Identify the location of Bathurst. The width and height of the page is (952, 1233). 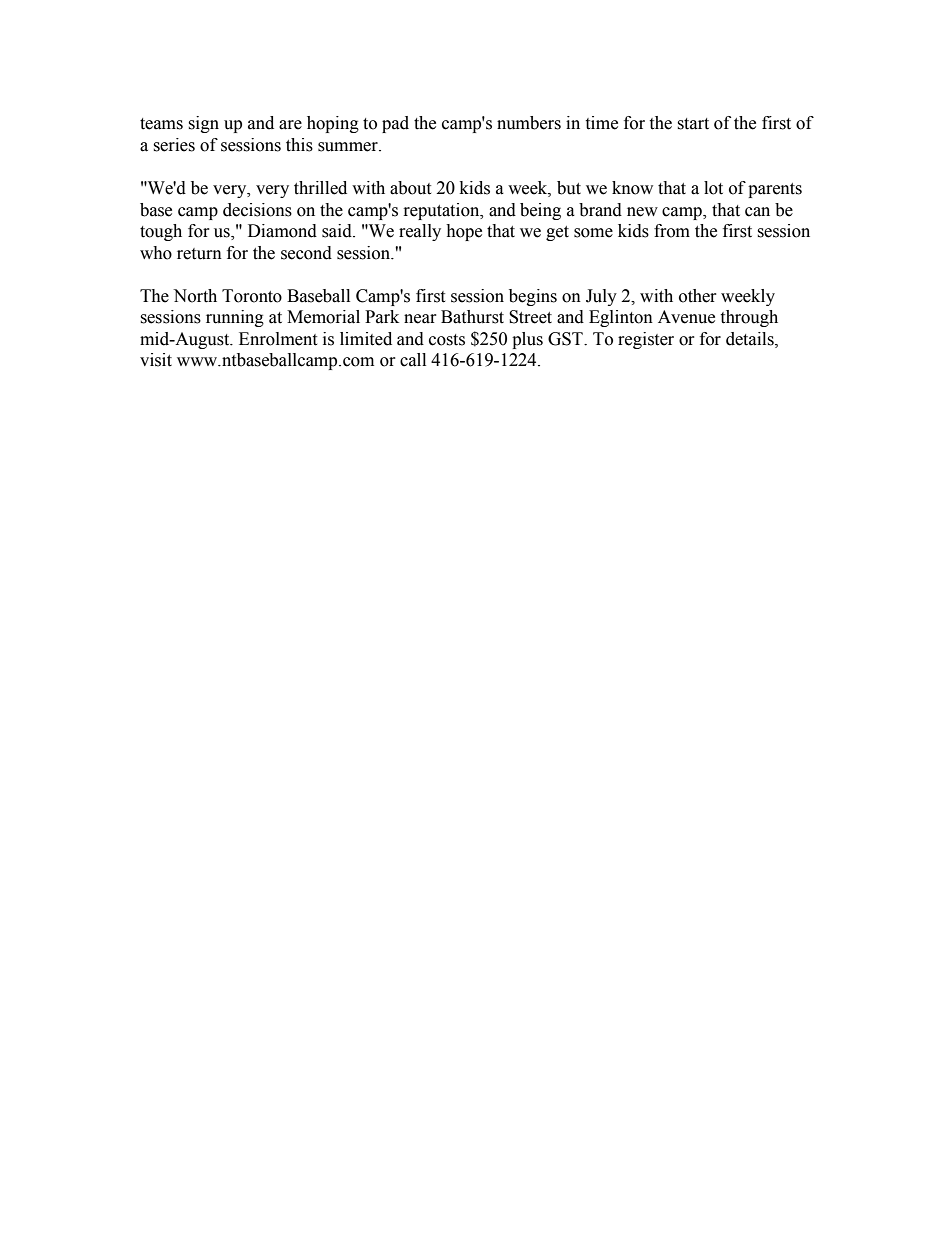
(472, 317).
